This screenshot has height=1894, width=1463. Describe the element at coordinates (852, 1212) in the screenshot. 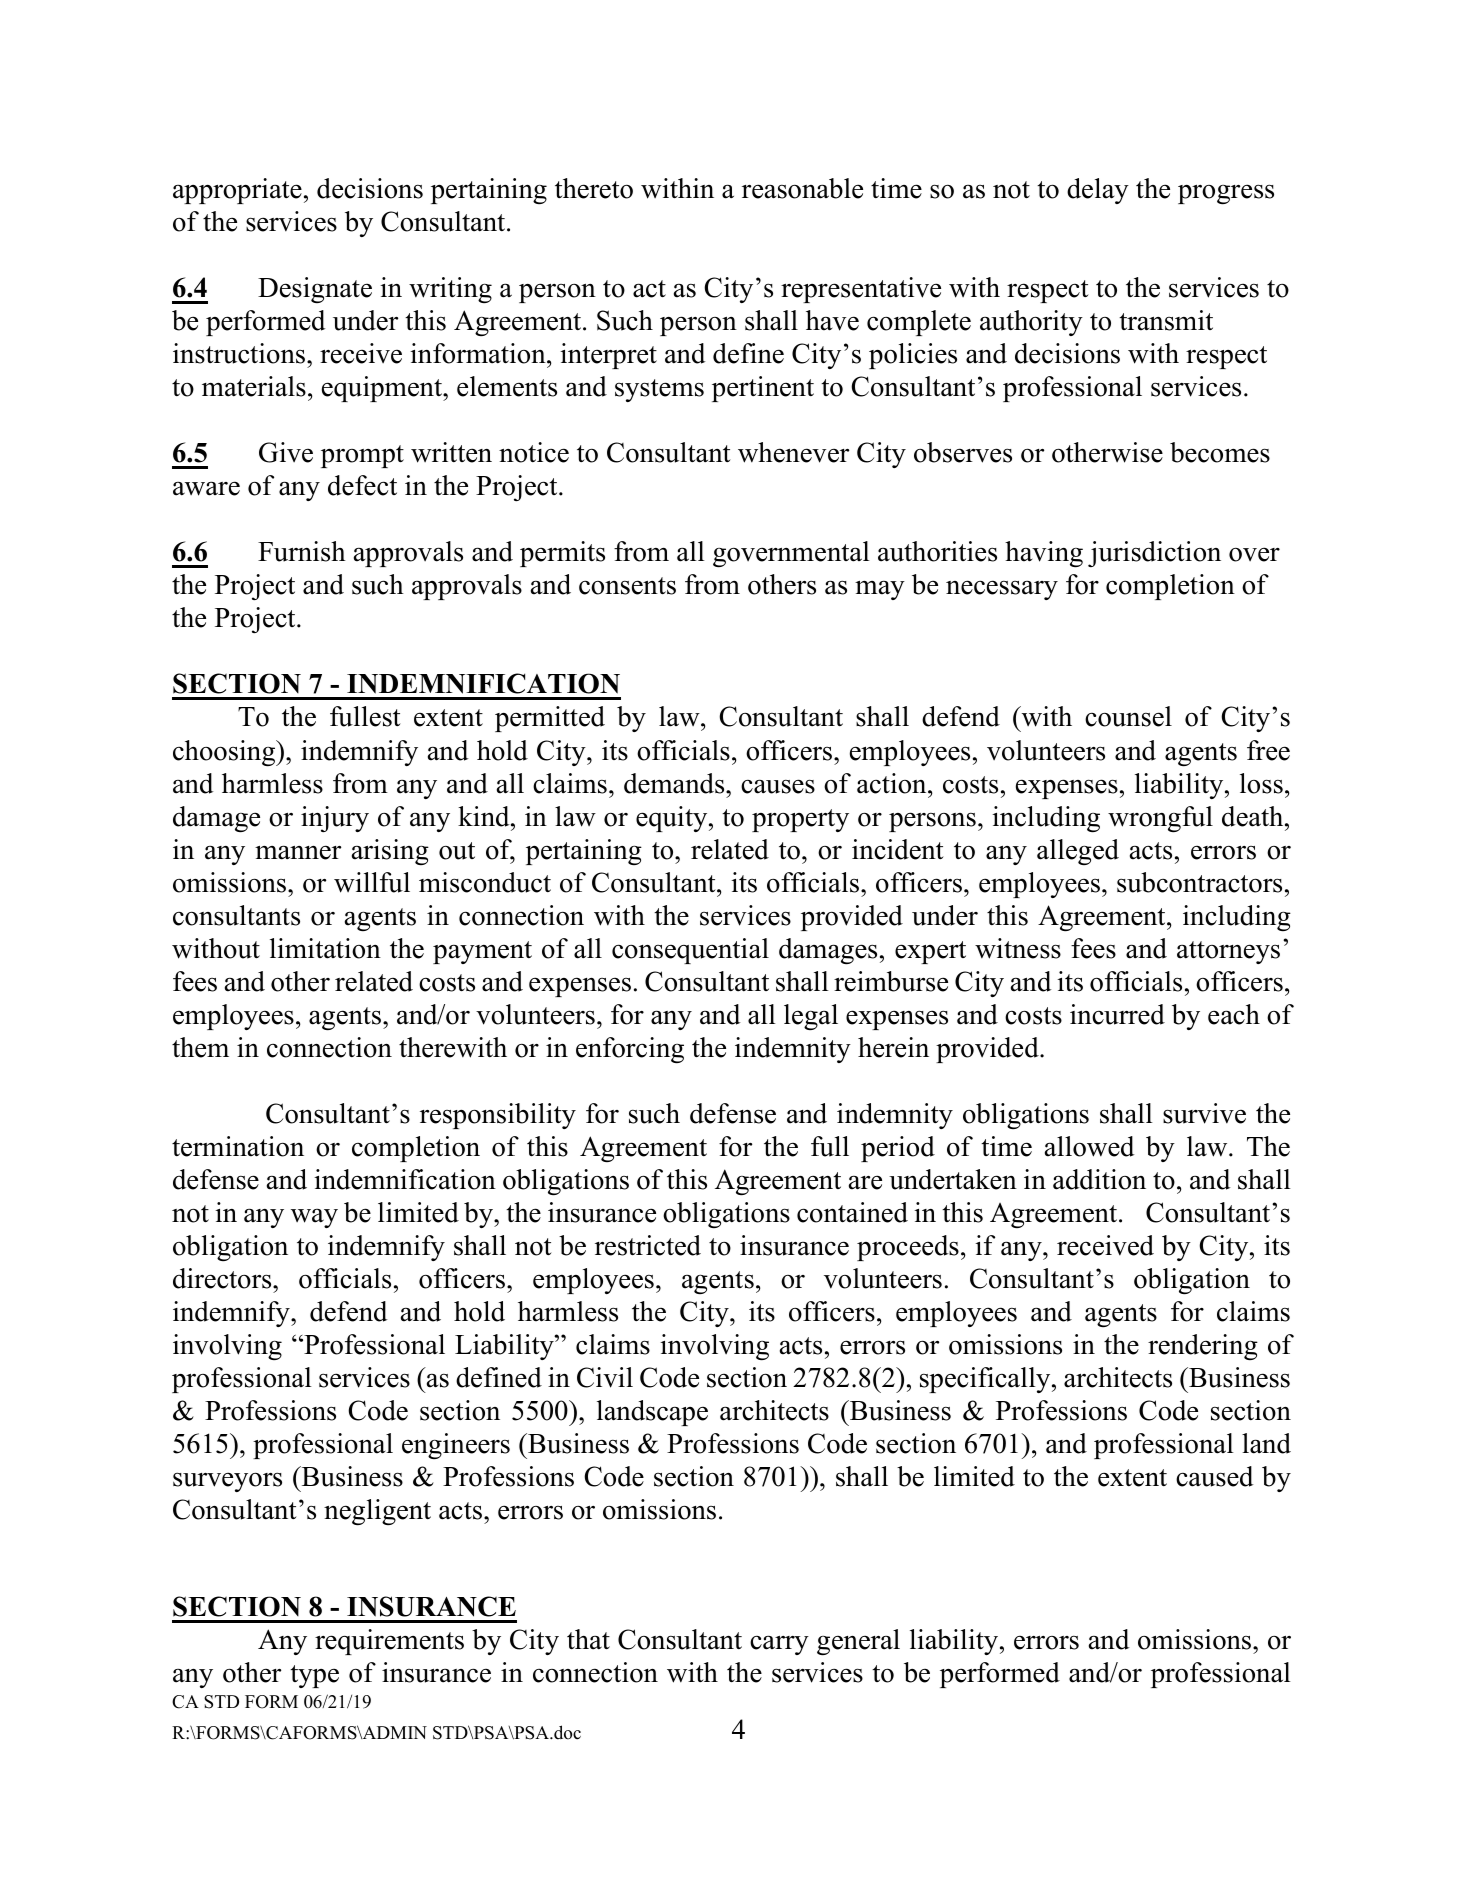

I see `contained` at that location.
